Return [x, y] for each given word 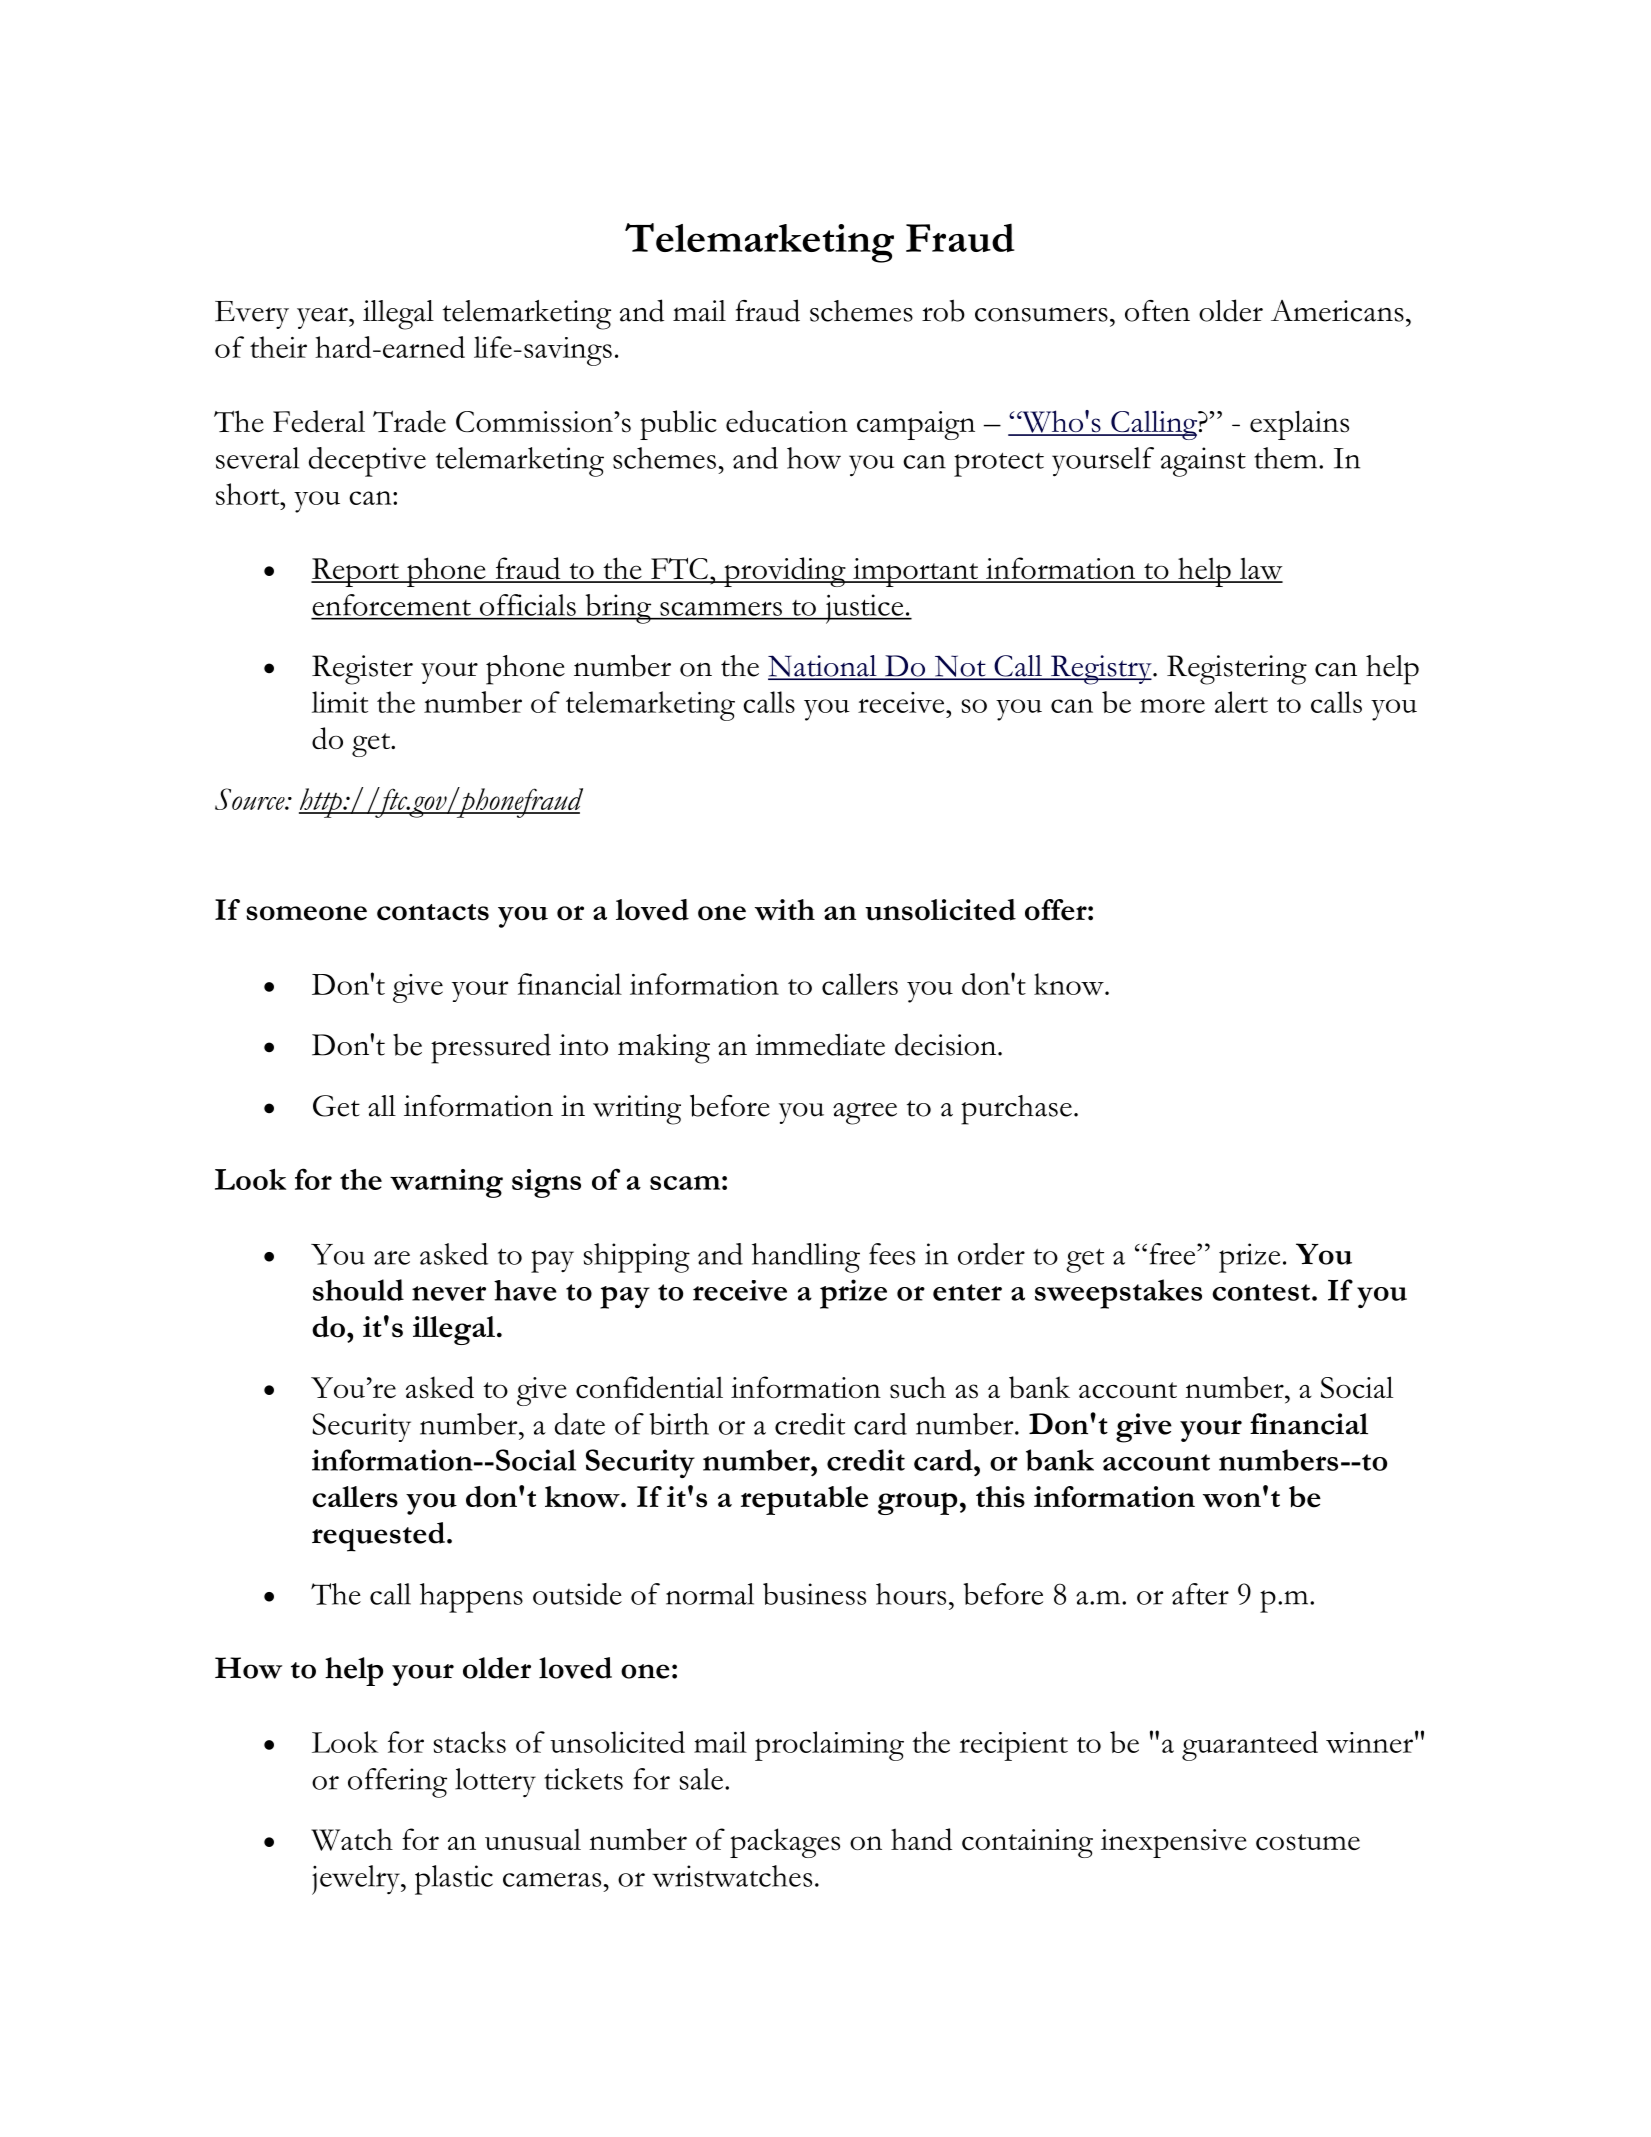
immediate [820, 1044]
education [787, 421]
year [323, 318]
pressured [491, 1048]
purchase [1016, 1110]
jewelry [357, 1880]
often [1157, 311]
